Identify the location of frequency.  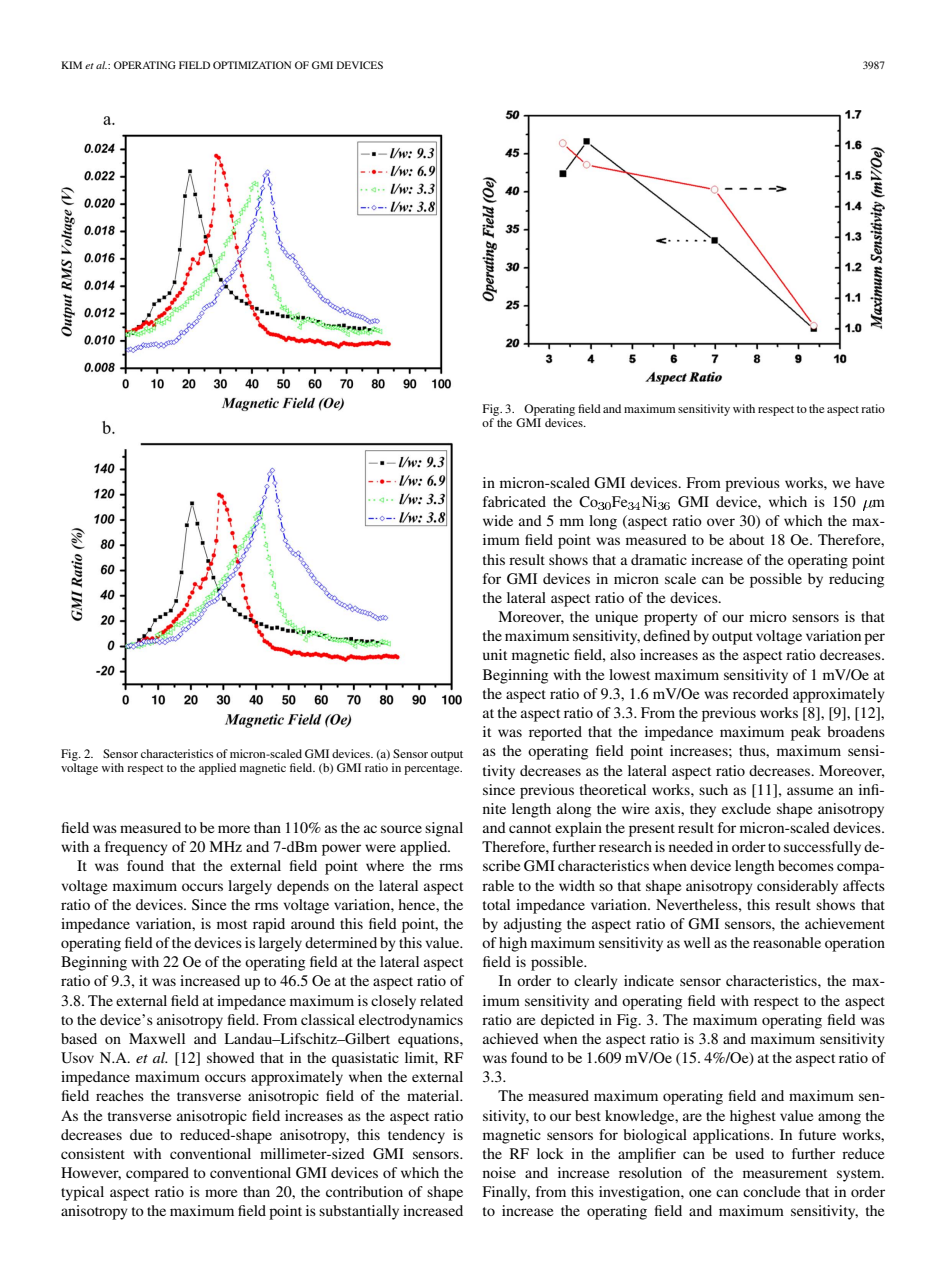
(136, 848).
